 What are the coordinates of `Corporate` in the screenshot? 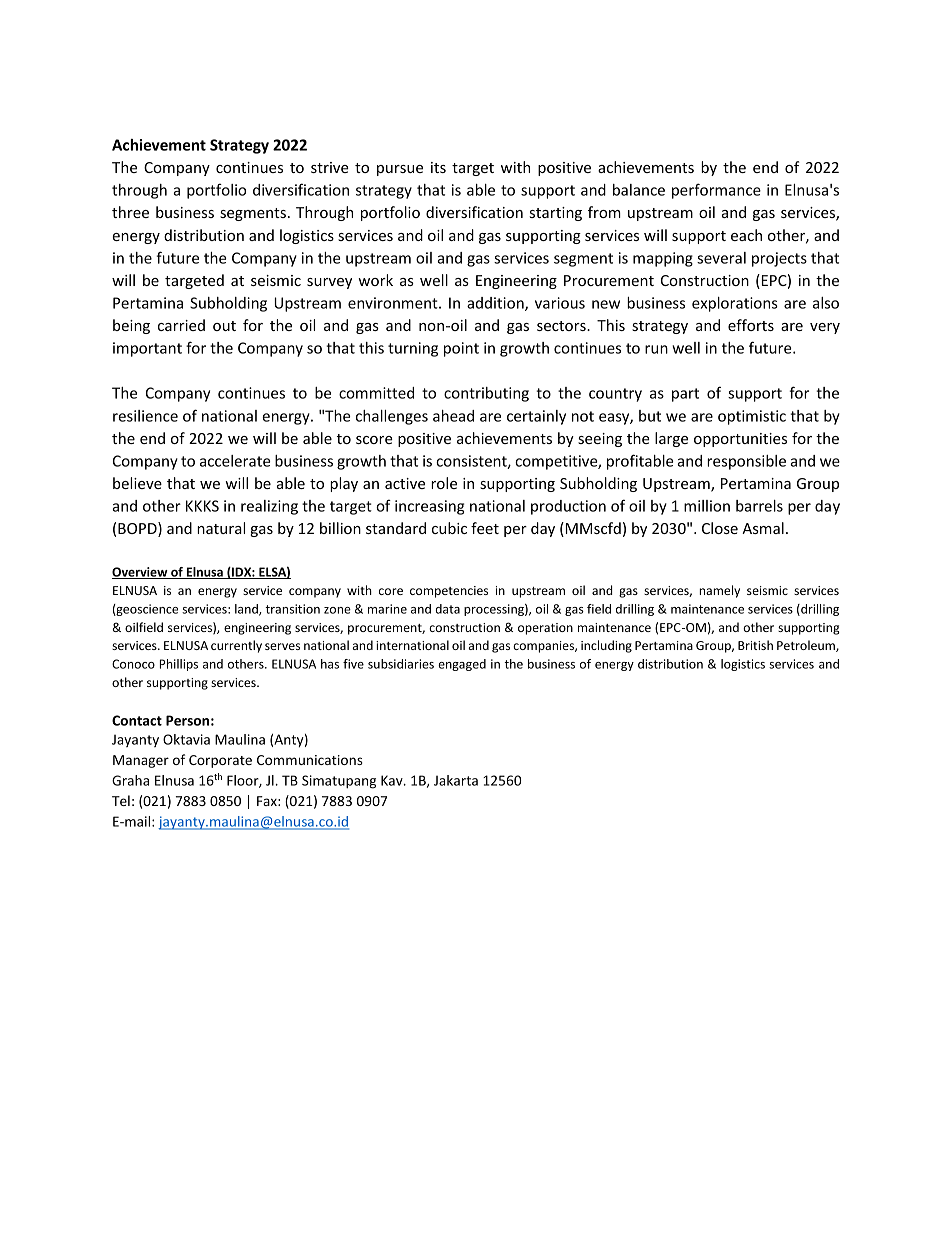 It's located at (220, 761).
